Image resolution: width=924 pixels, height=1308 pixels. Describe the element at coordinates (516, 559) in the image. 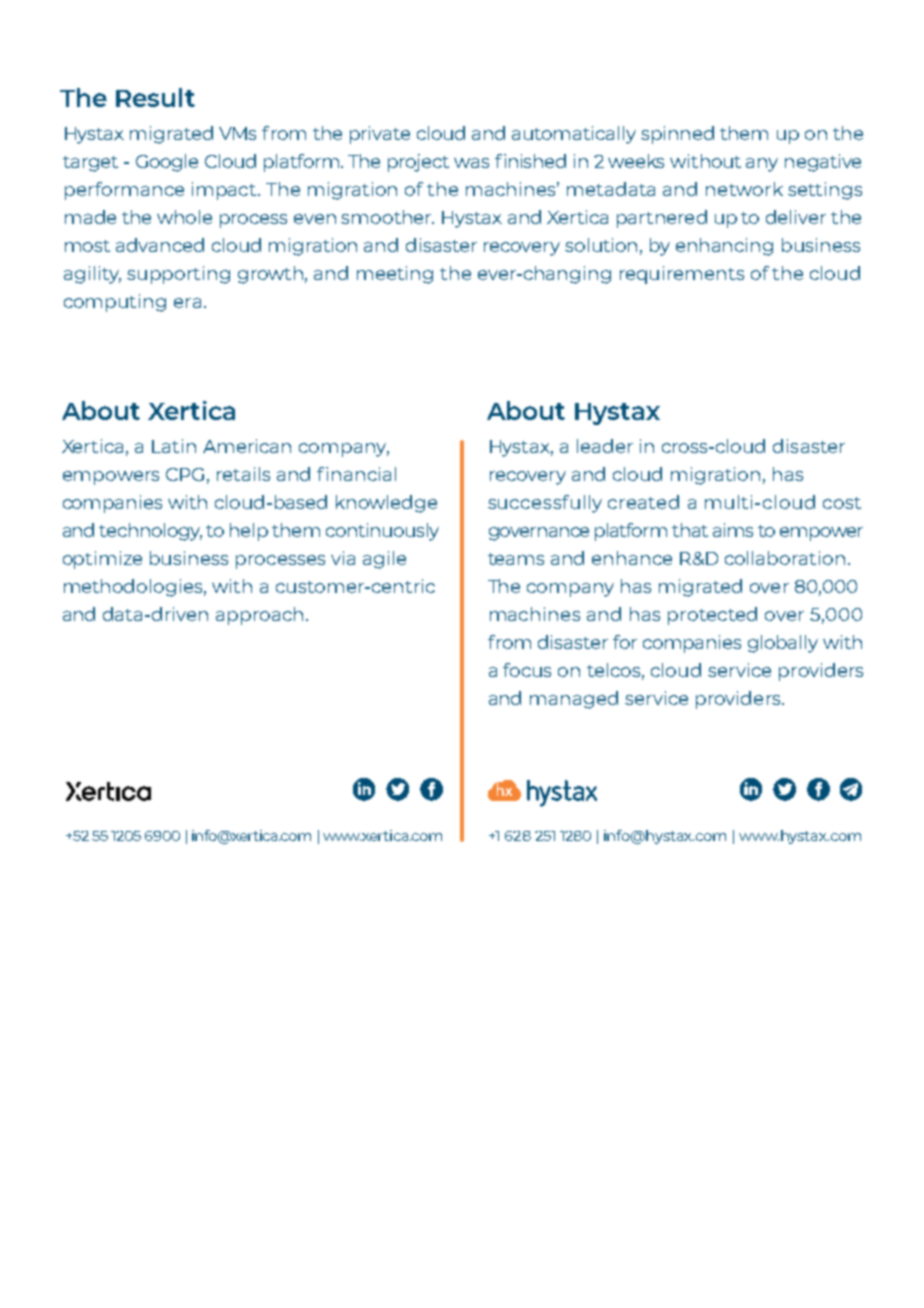

I see `teams` at that location.
